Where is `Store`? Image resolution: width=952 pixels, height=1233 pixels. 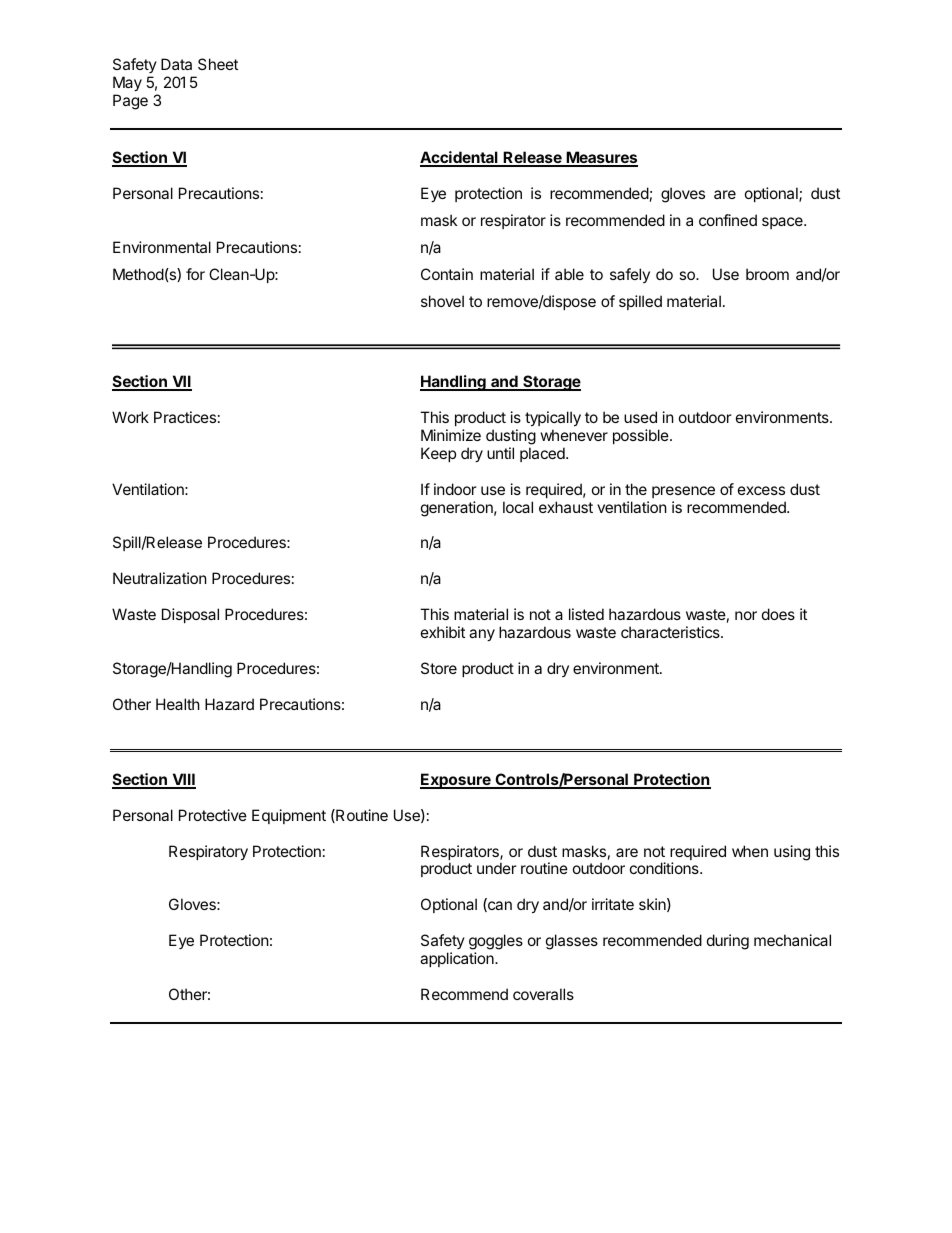
Store is located at coordinates (439, 668).
